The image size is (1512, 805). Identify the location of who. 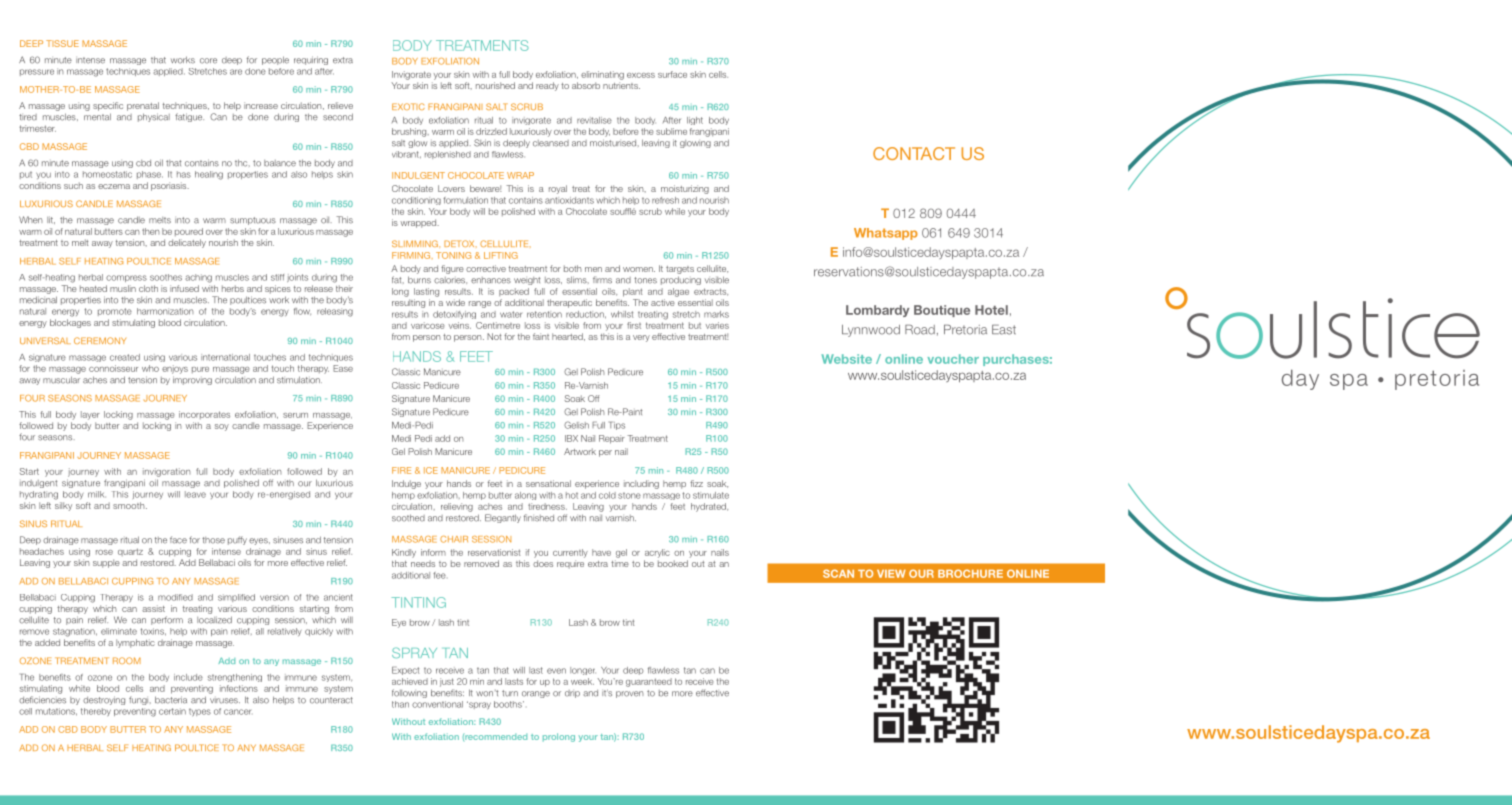
(150, 368).
